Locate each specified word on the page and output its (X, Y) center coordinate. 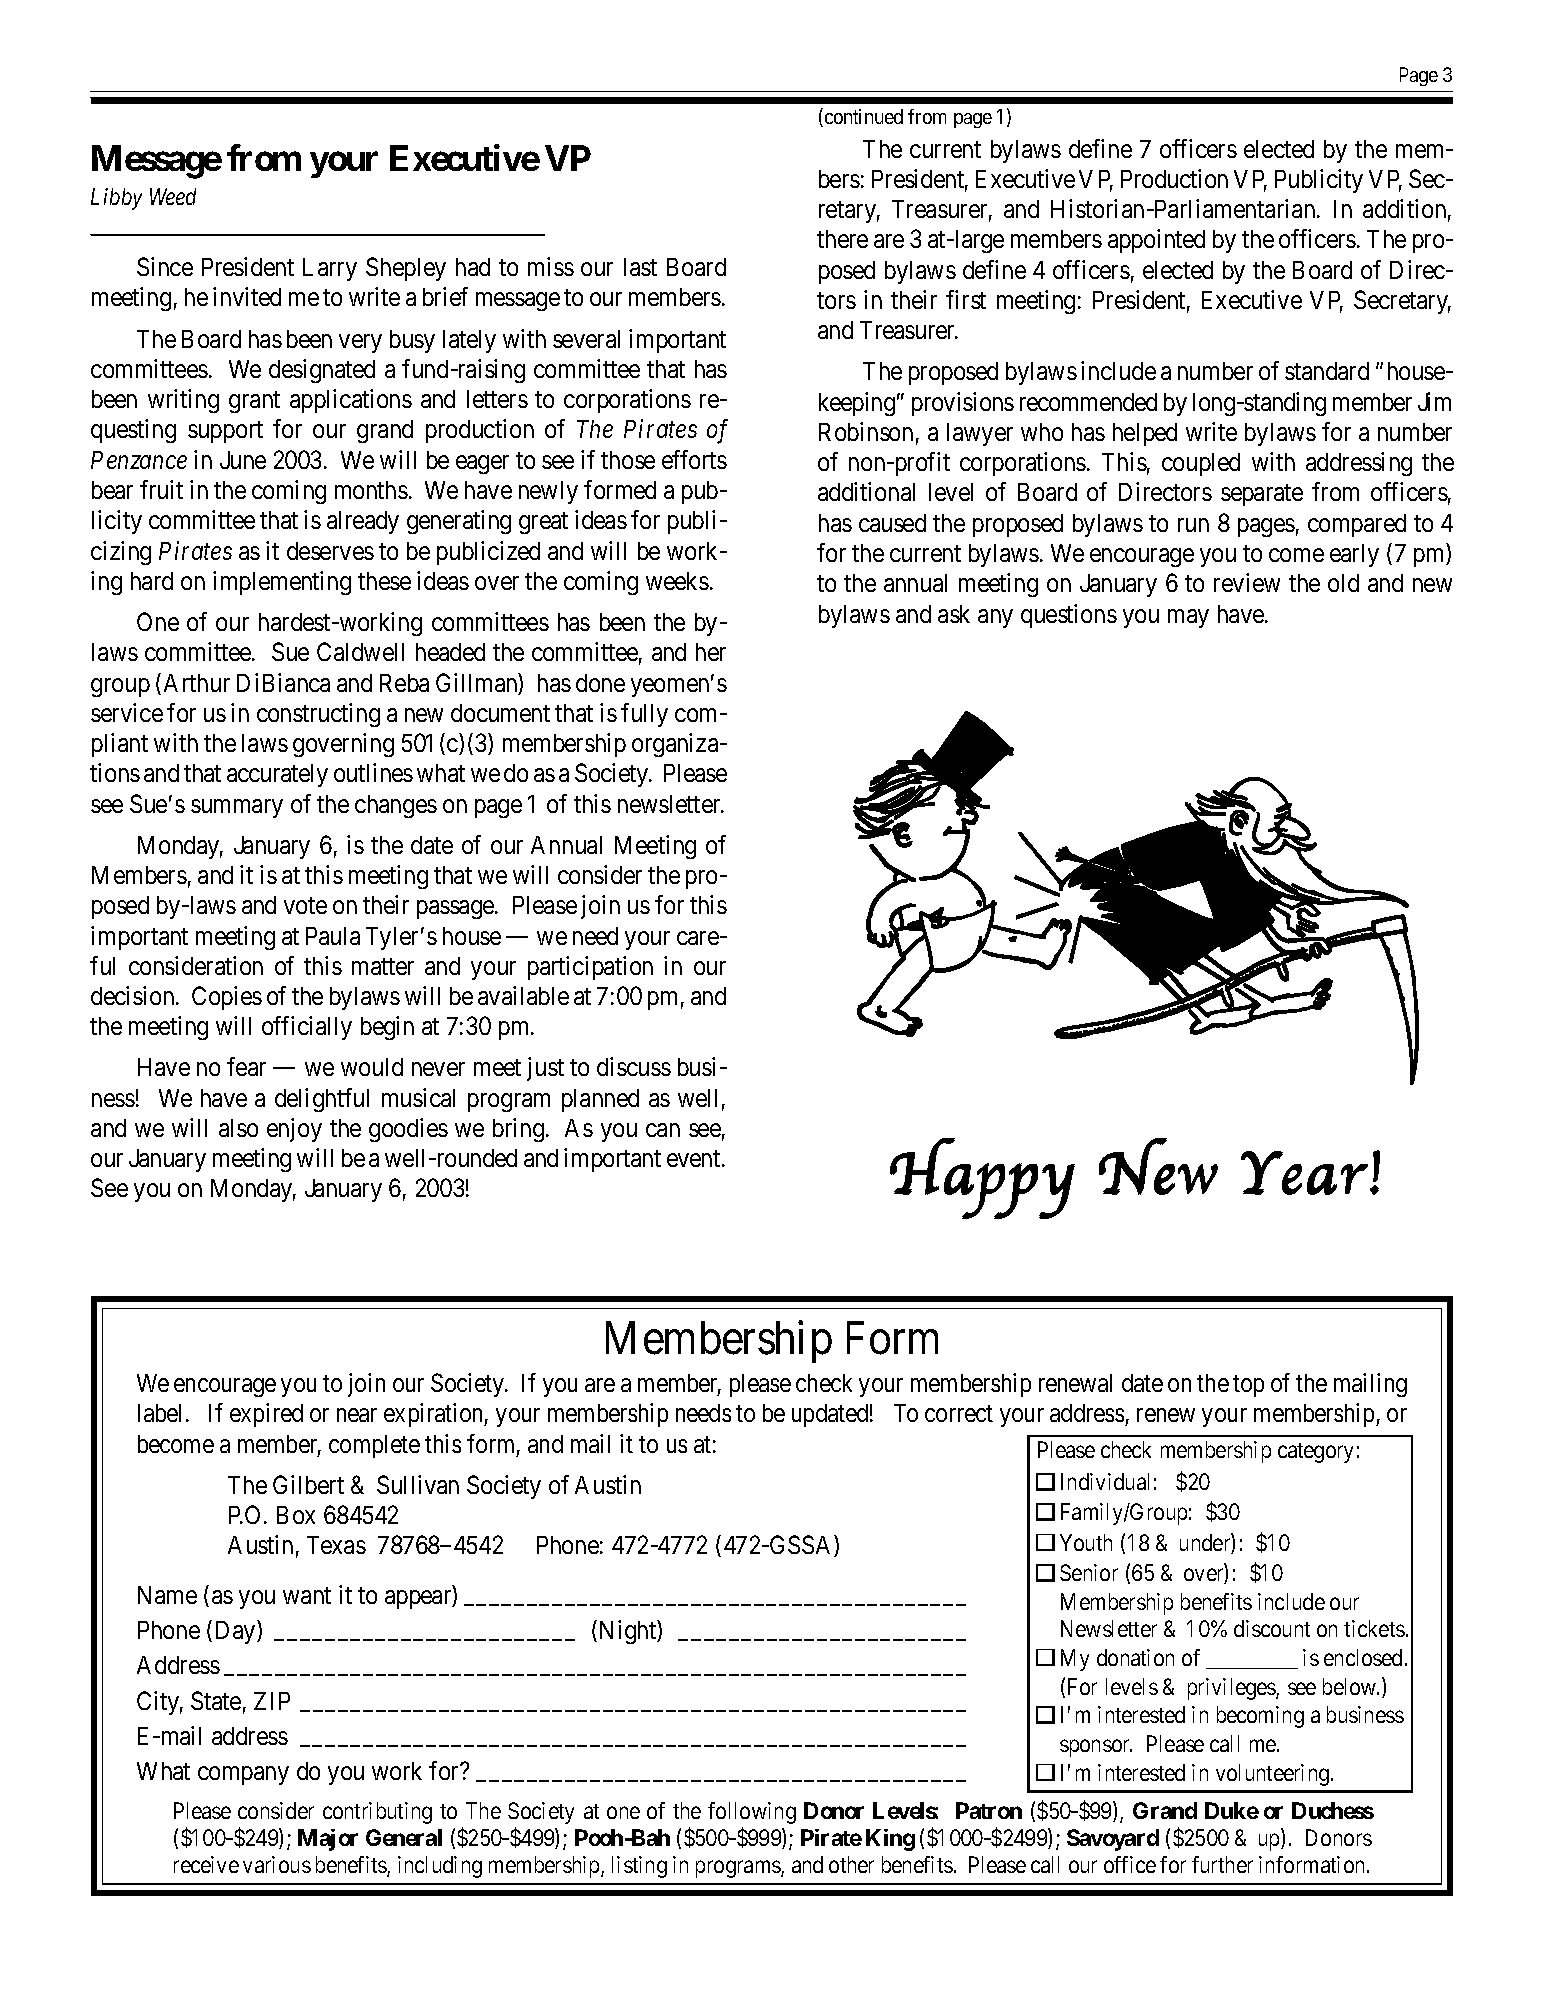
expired (266, 1415)
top (1248, 1386)
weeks (677, 581)
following (752, 1813)
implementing (282, 583)
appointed (1156, 241)
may (1188, 618)
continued (862, 117)
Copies (227, 998)
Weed (173, 196)
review (1247, 582)
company (243, 1776)
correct (959, 1414)
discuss (634, 1066)
